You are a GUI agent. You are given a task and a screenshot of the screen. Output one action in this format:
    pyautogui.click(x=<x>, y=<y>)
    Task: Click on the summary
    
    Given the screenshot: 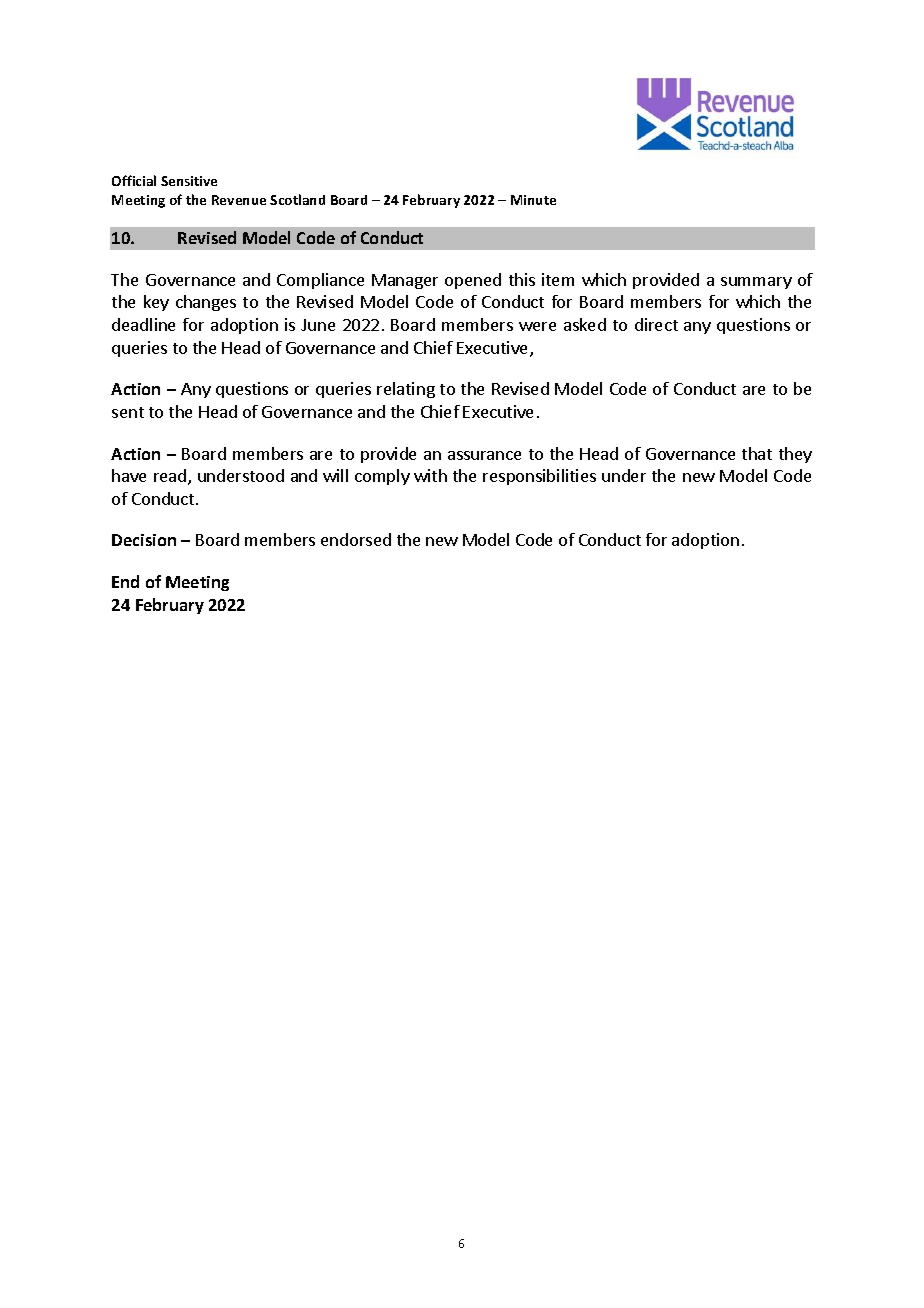 What is the action you would take?
    pyautogui.click(x=756, y=283)
